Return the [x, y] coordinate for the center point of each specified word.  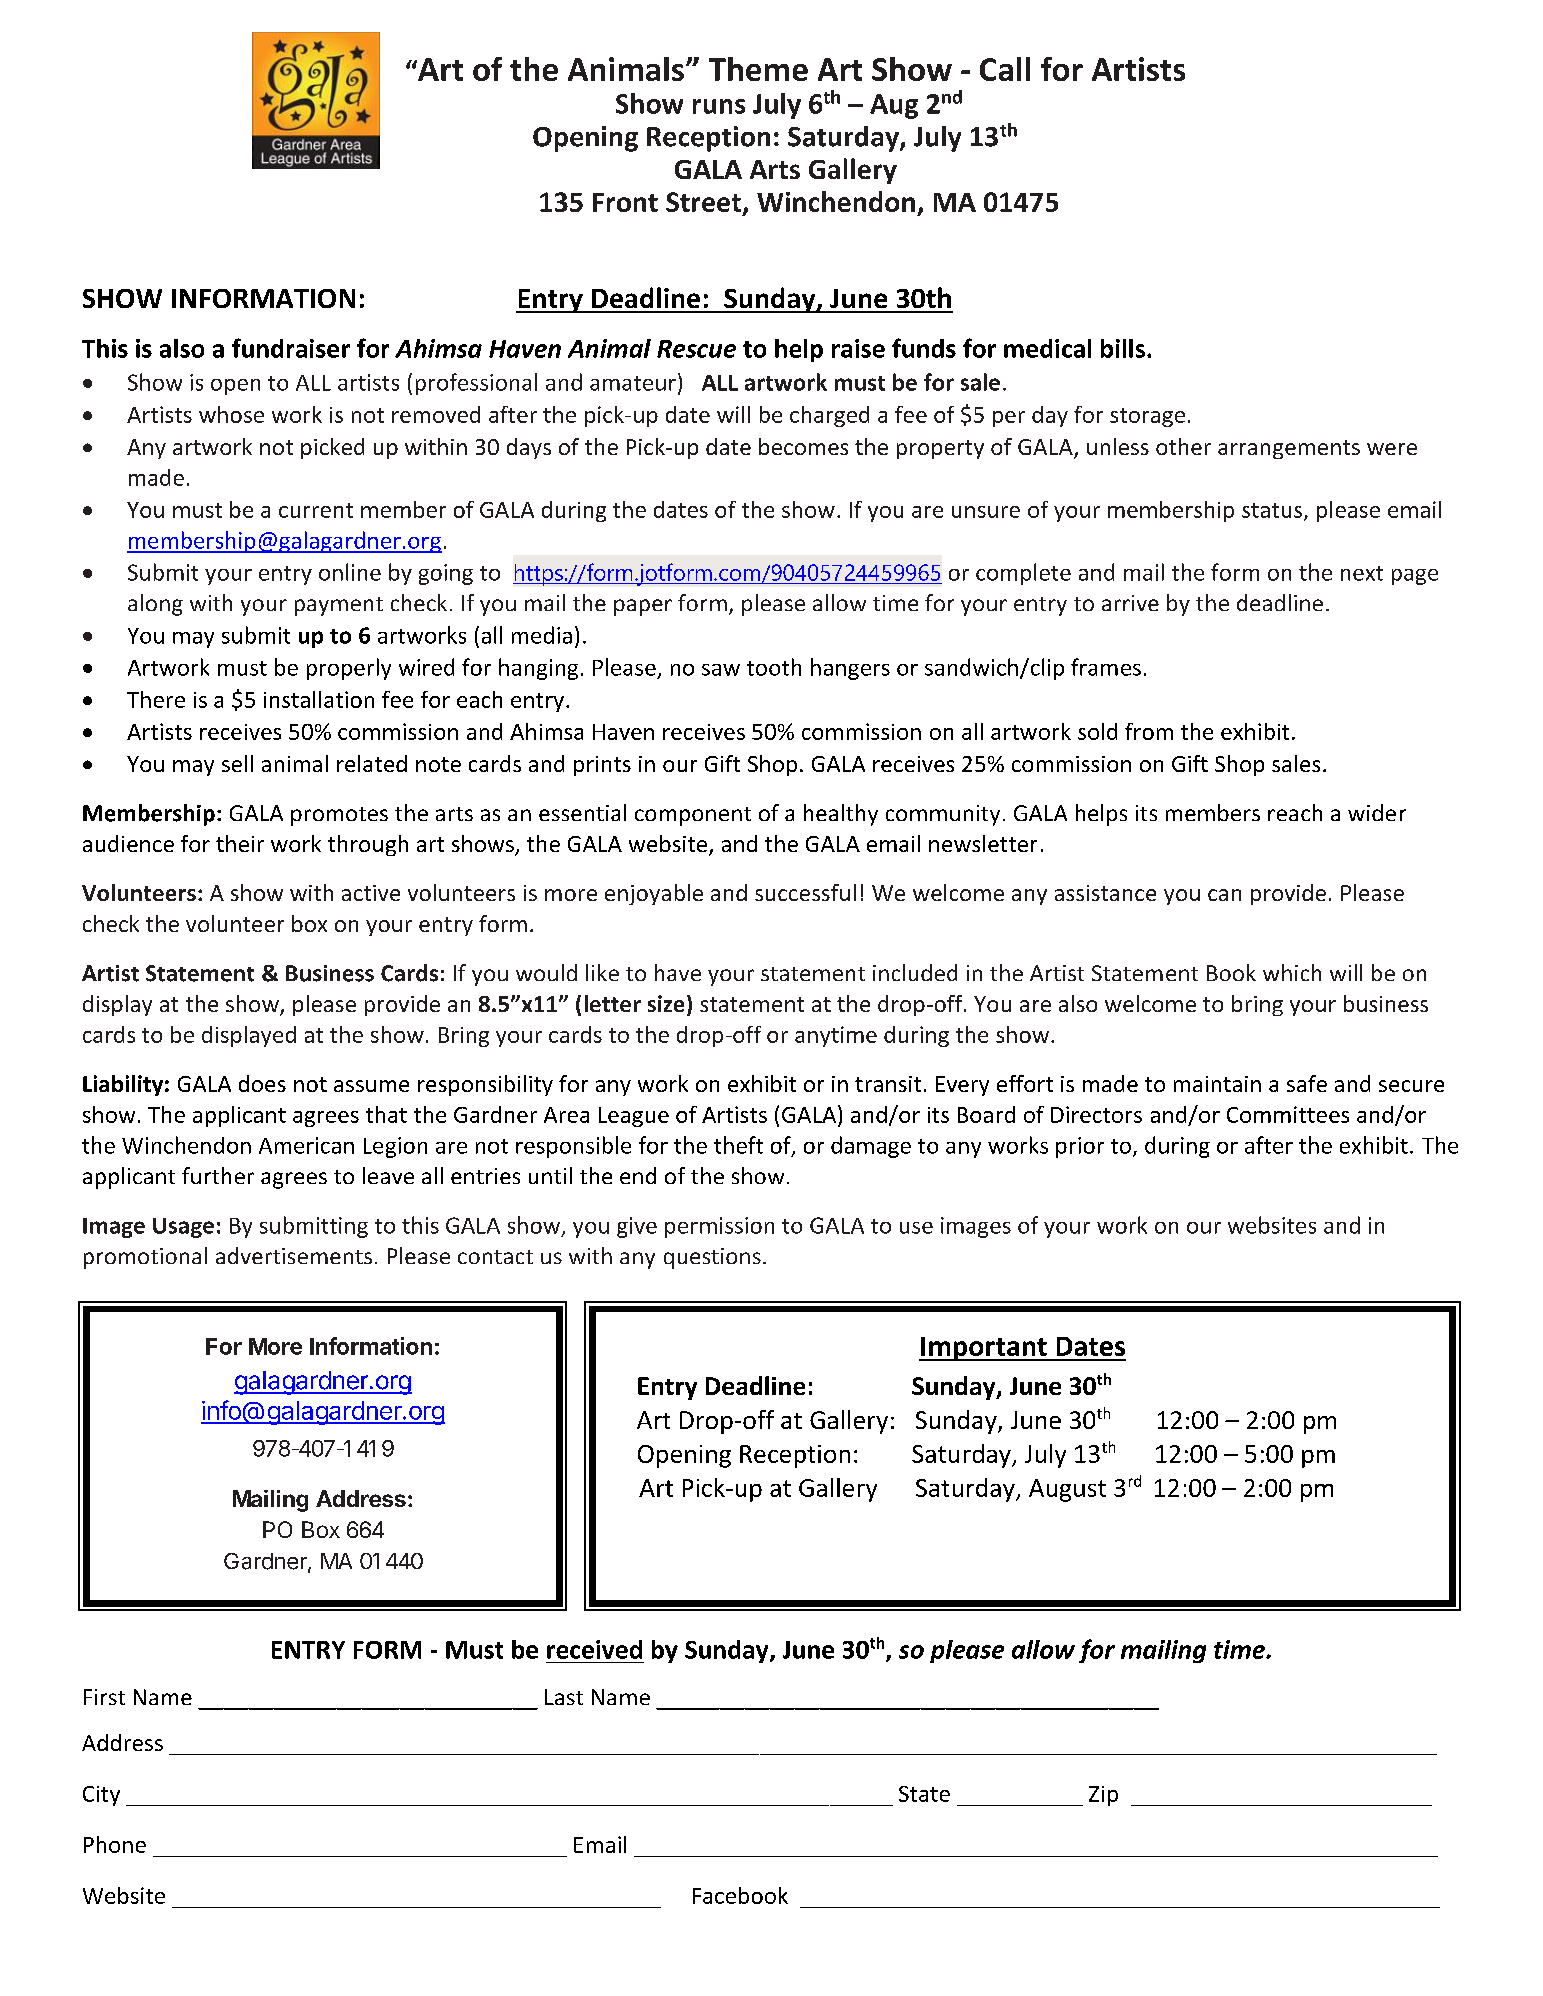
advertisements [294, 1255]
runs [719, 106]
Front [625, 202]
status [1273, 511]
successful [805, 892]
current [316, 510]
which [1292, 972]
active [371, 893]
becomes [803, 446]
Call [1005, 69]
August [1067, 1490]
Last [564, 1697]
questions [712, 1258]
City [101, 1796]
